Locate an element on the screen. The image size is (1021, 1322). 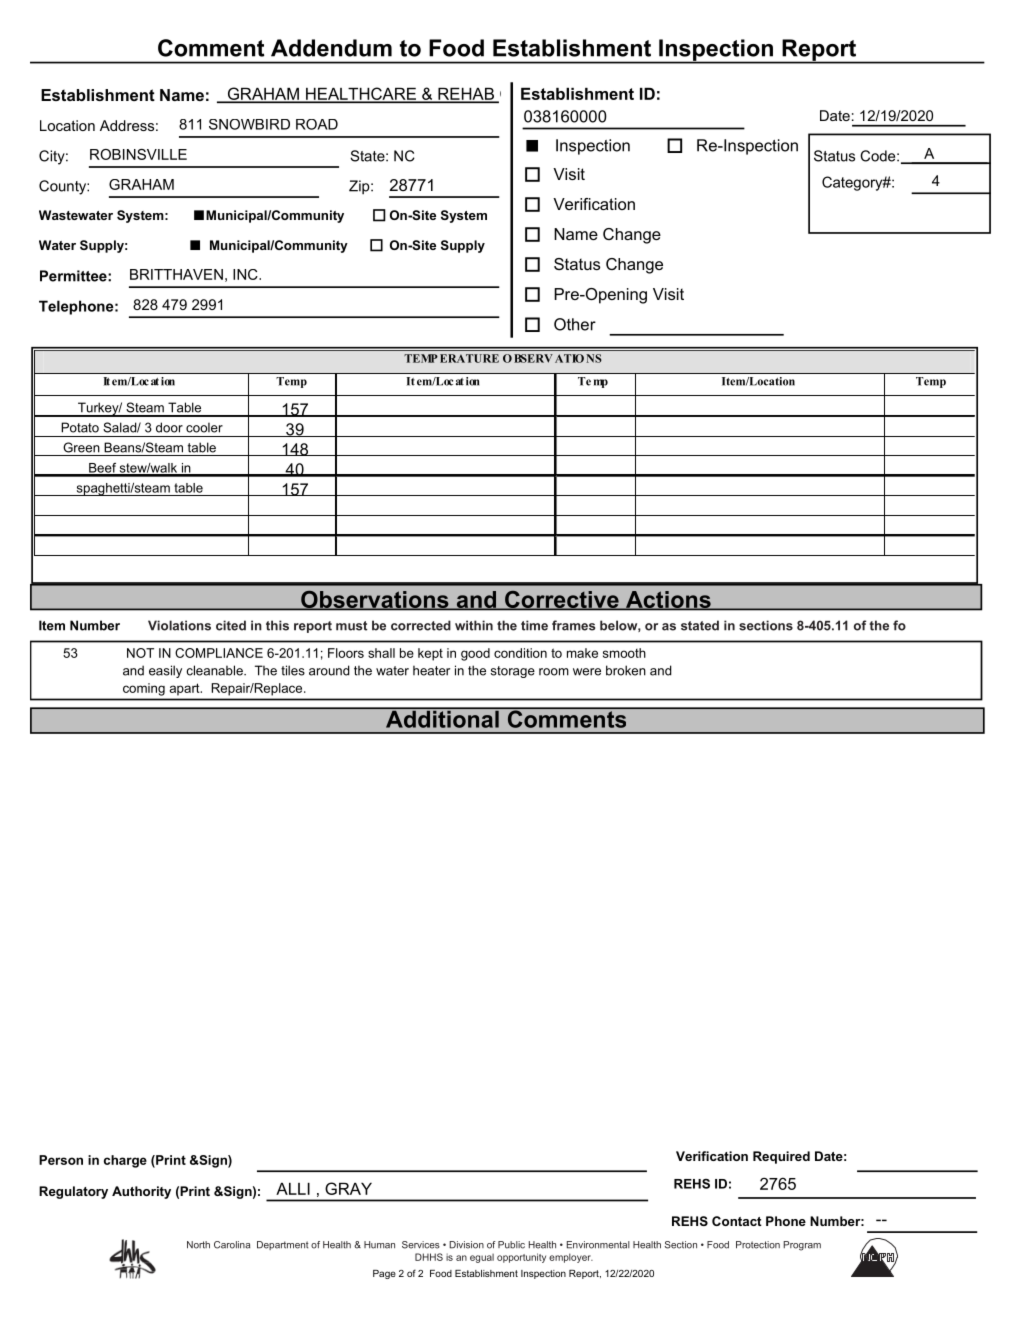
REHAB is located at coordinates (466, 95).
